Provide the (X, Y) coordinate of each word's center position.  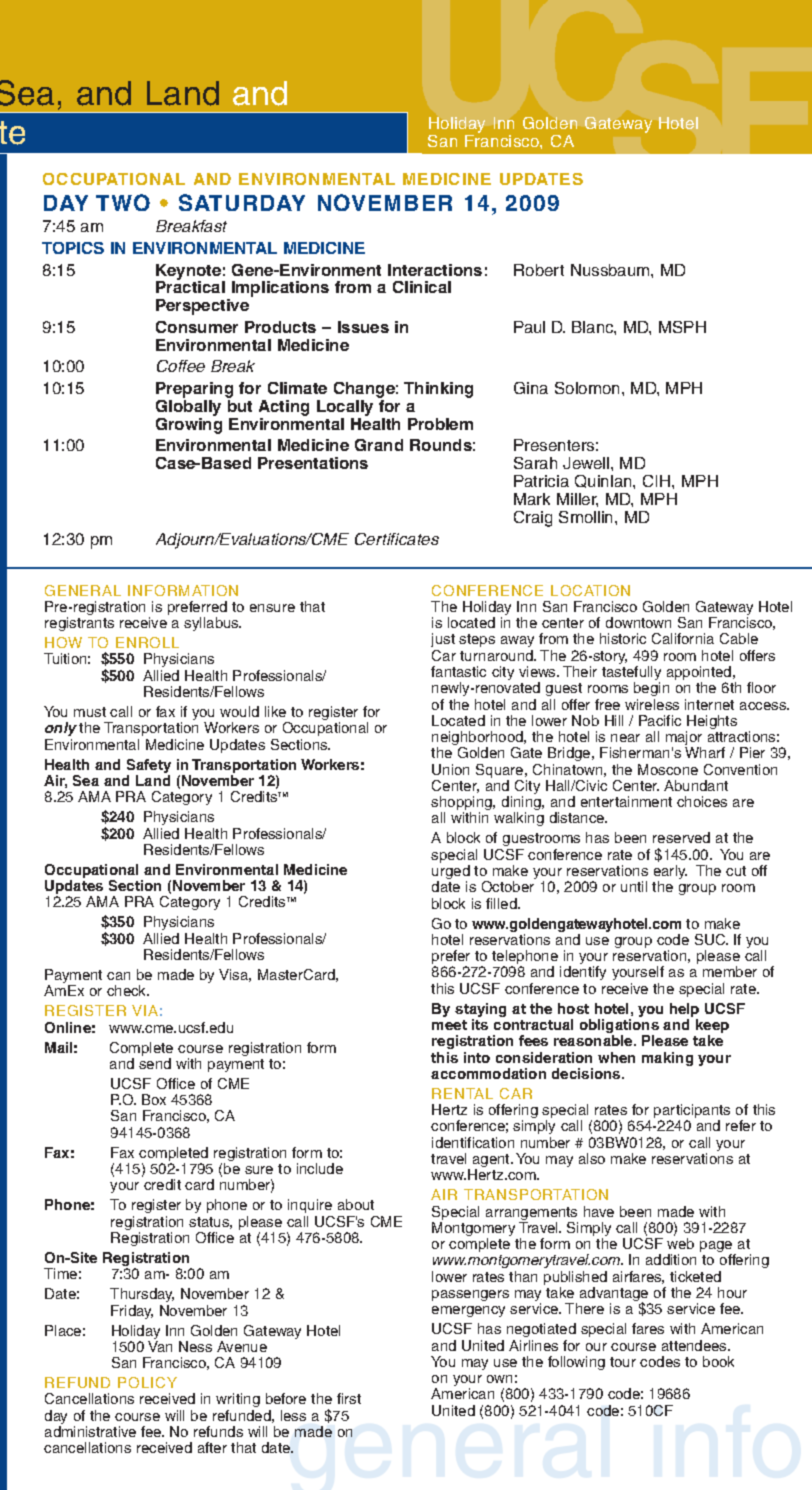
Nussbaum (611, 270)
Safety (149, 766)
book (718, 1361)
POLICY (147, 1382)
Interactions (435, 270)
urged (451, 873)
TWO (123, 202)
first (349, 1398)
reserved (681, 837)
